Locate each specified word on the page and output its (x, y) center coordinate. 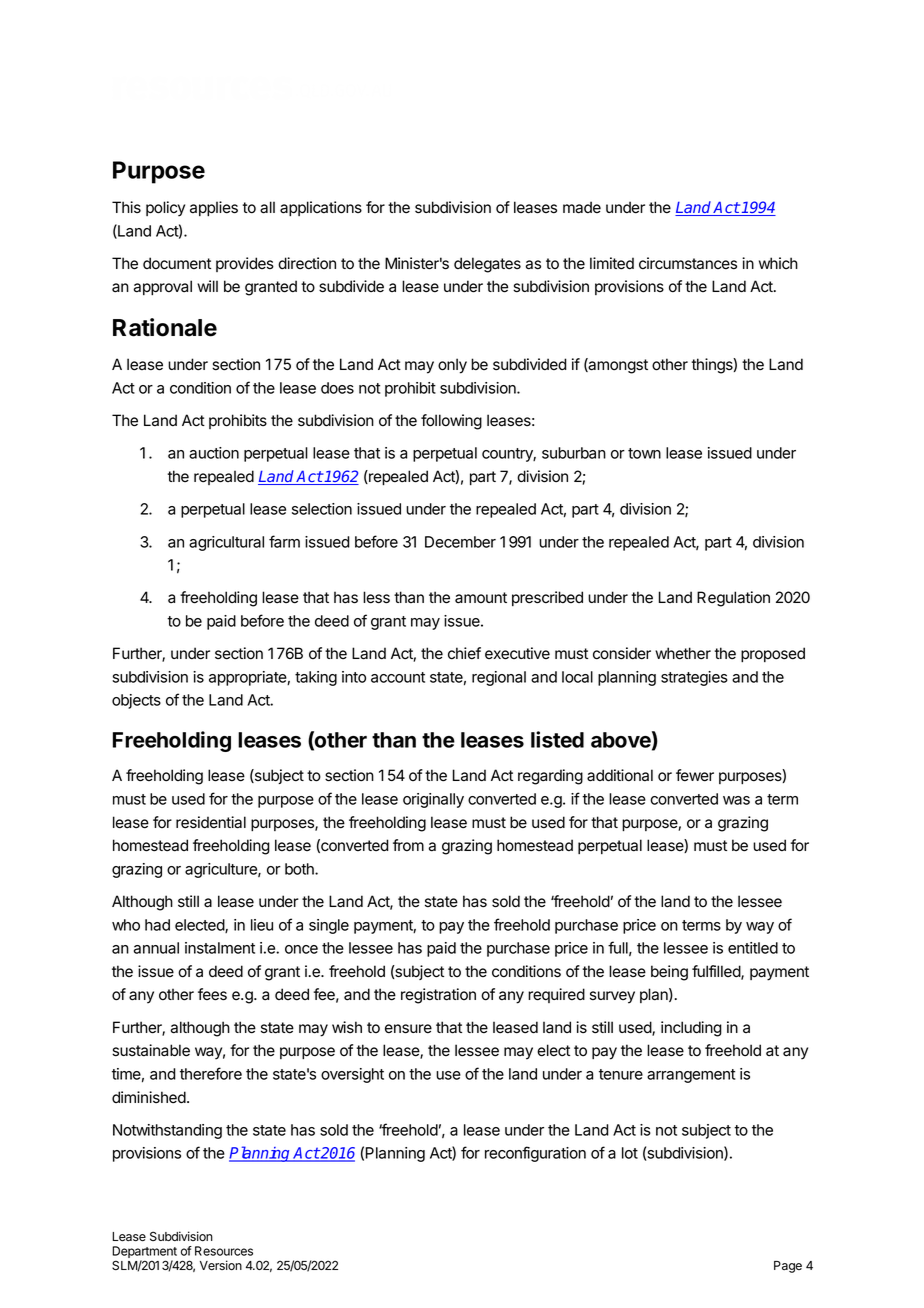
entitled (753, 948)
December (460, 542)
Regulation (733, 599)
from (408, 845)
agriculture (222, 870)
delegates (487, 265)
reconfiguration (535, 1154)
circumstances (688, 263)
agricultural (226, 543)
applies (214, 208)
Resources (224, 1251)
